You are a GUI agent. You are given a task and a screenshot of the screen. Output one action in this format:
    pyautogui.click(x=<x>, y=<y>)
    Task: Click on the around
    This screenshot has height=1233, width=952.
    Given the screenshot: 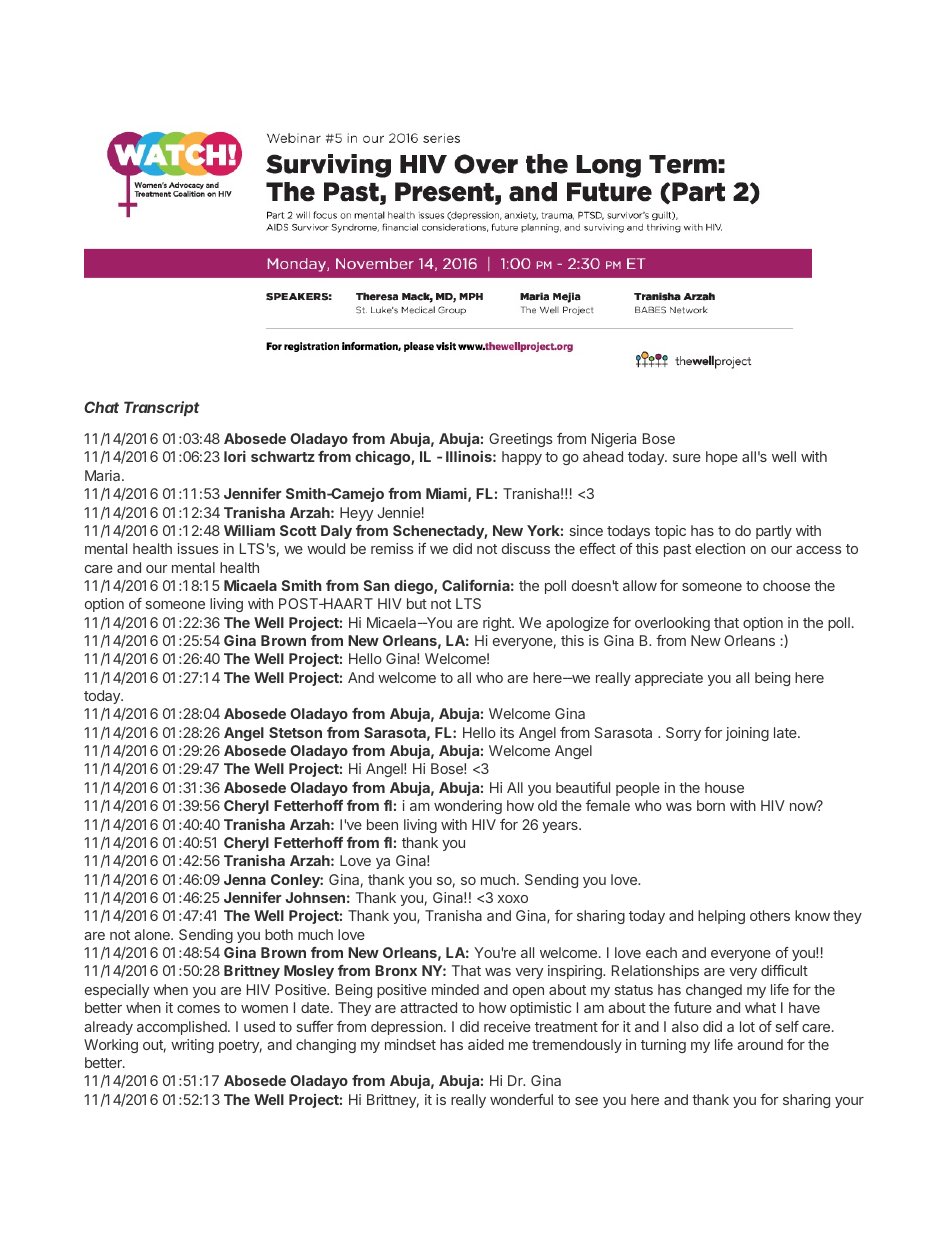 What is the action you would take?
    pyautogui.click(x=760, y=1044)
